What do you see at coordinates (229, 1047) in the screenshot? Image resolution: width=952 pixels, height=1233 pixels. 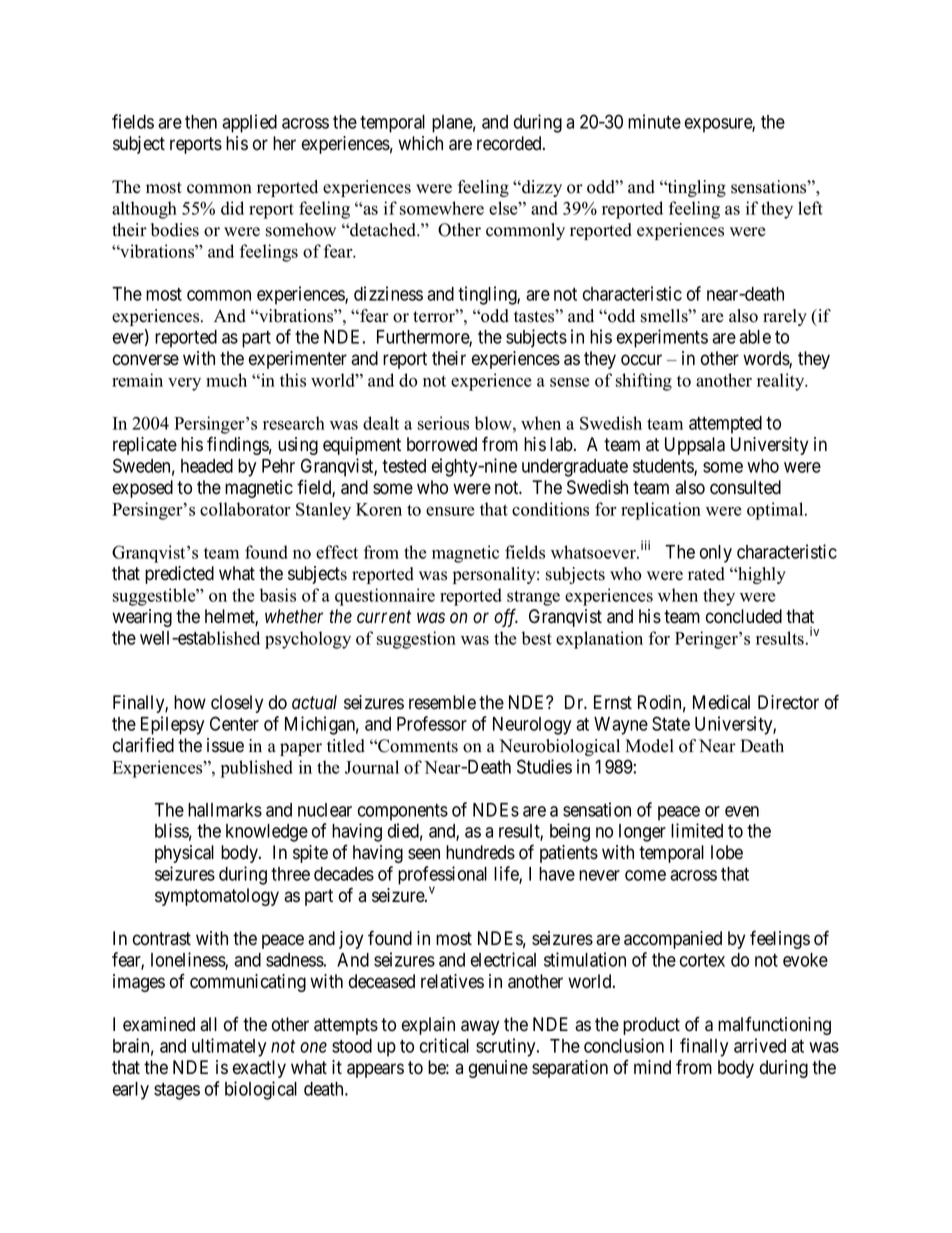 I see `ultimately` at bounding box center [229, 1047].
